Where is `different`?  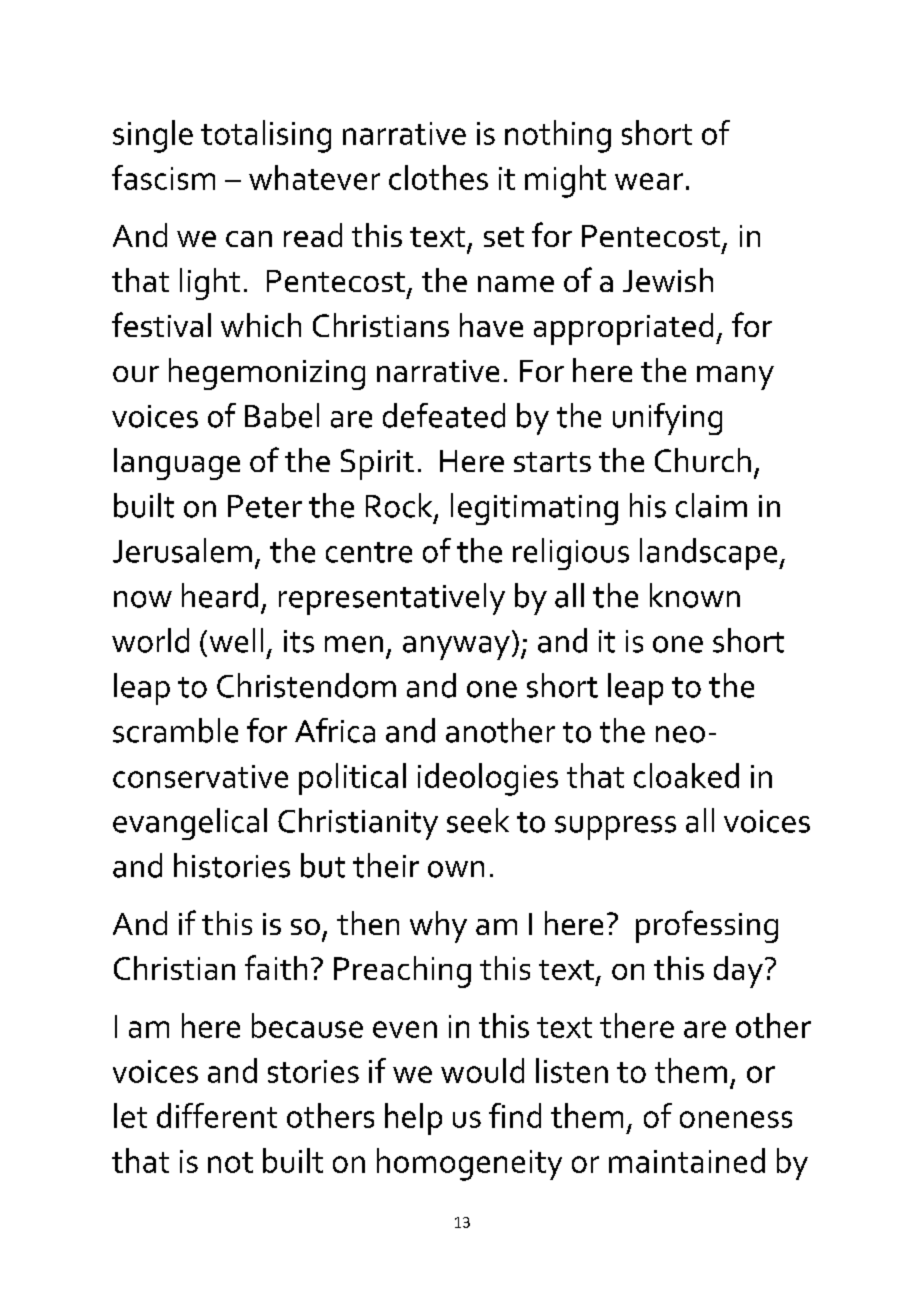
different is located at coordinates (217, 1115).
